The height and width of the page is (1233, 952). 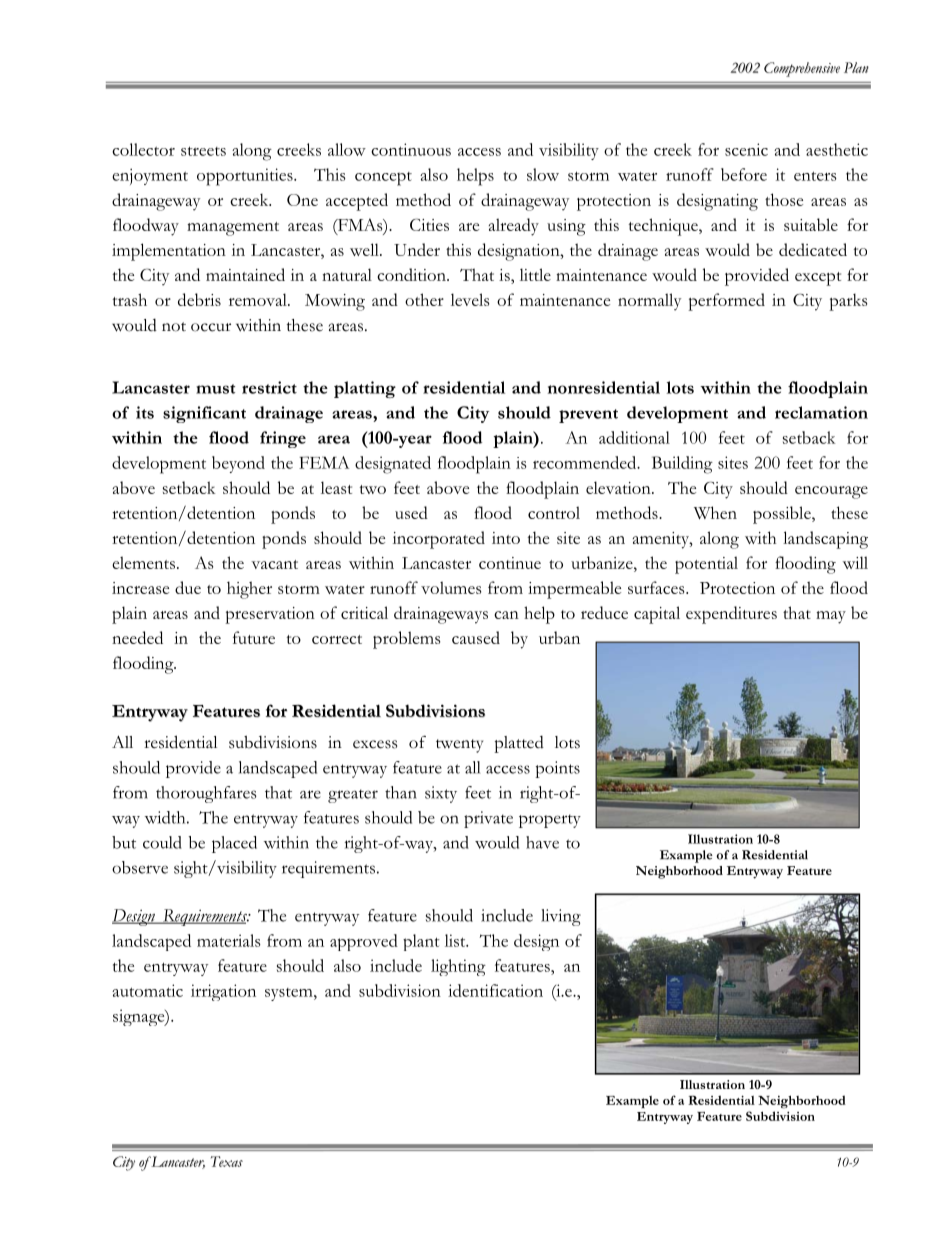 I want to click on slow, so click(x=543, y=174).
